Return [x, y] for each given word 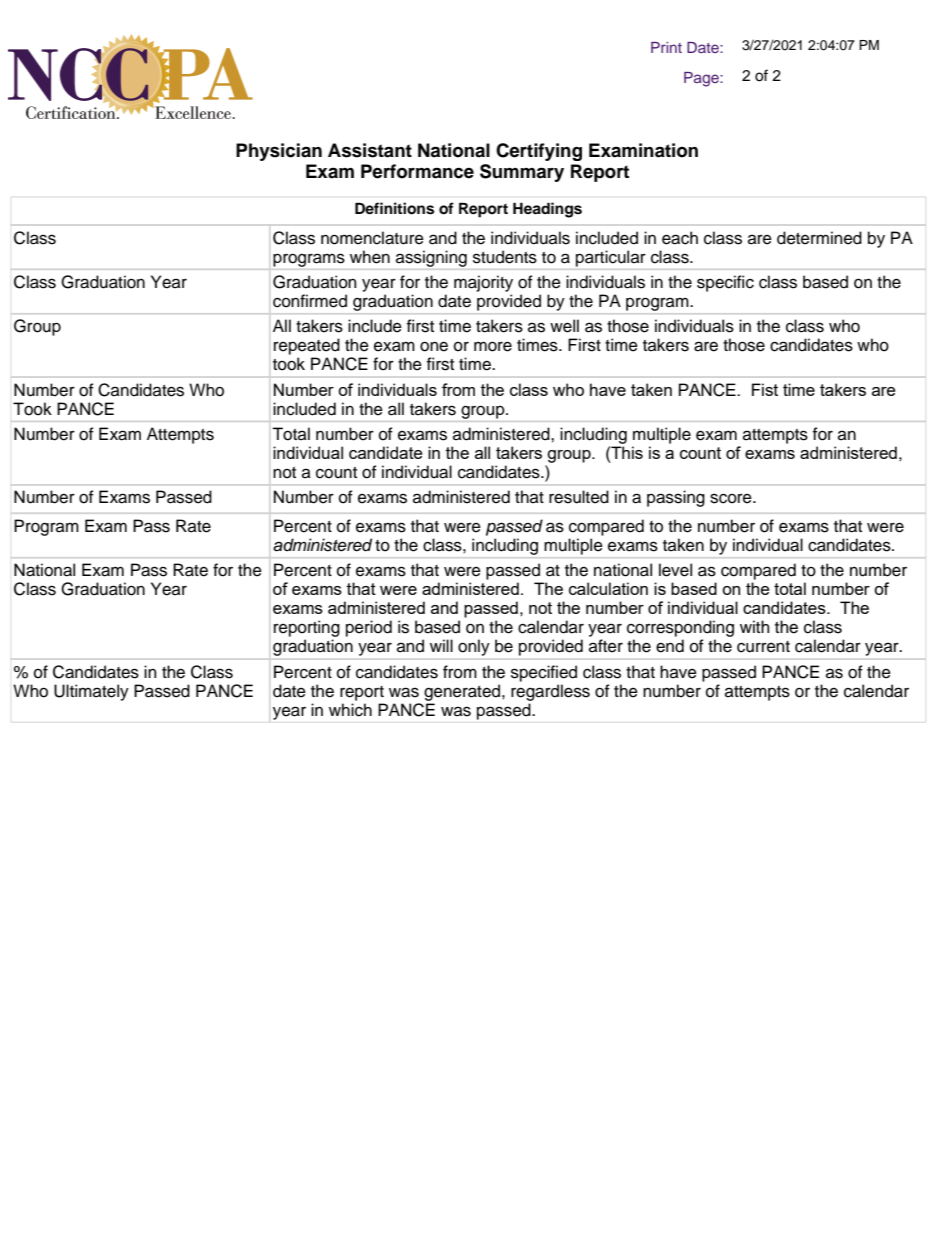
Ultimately [91, 692]
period [369, 628]
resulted [579, 497]
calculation [608, 588]
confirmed [310, 301]
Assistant [370, 150]
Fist [765, 389]
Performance [417, 171]
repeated [307, 346]
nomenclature [372, 238]
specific [725, 283]
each [680, 238]
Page [702, 79]
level [675, 570]
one [434, 346]
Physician [279, 152]
